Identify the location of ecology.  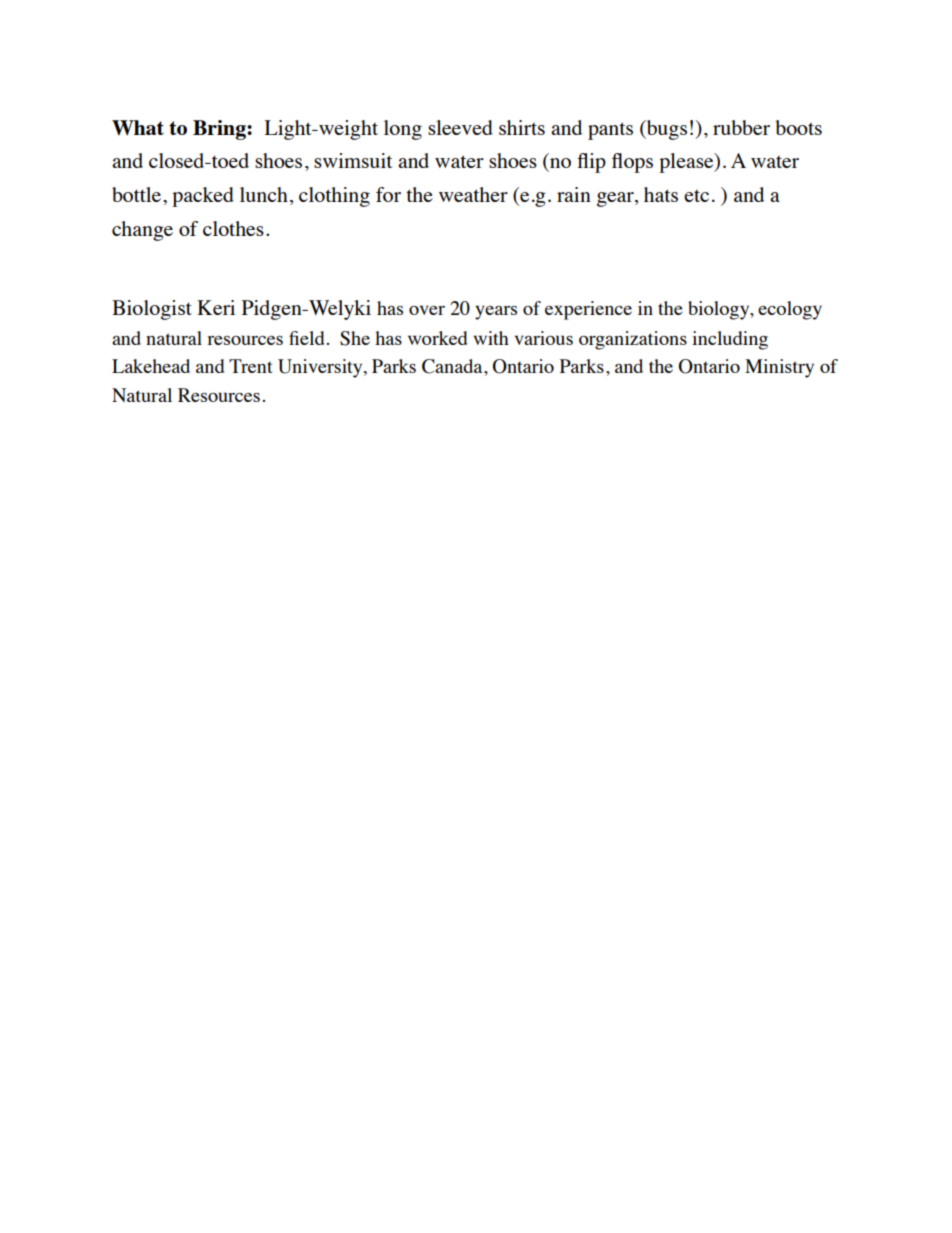
(790, 310).
